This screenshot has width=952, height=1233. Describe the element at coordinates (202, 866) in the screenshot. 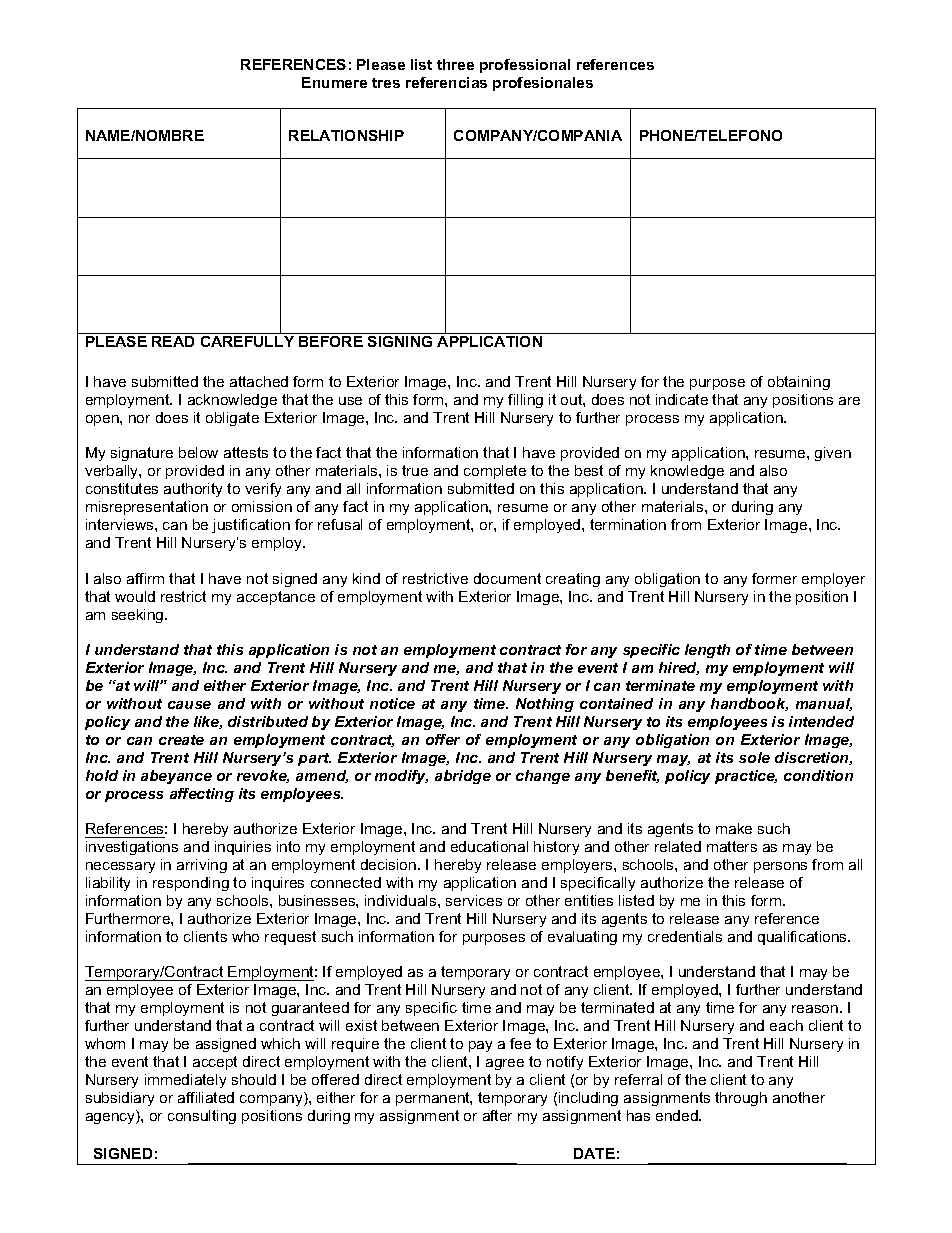

I see `arriving` at that location.
